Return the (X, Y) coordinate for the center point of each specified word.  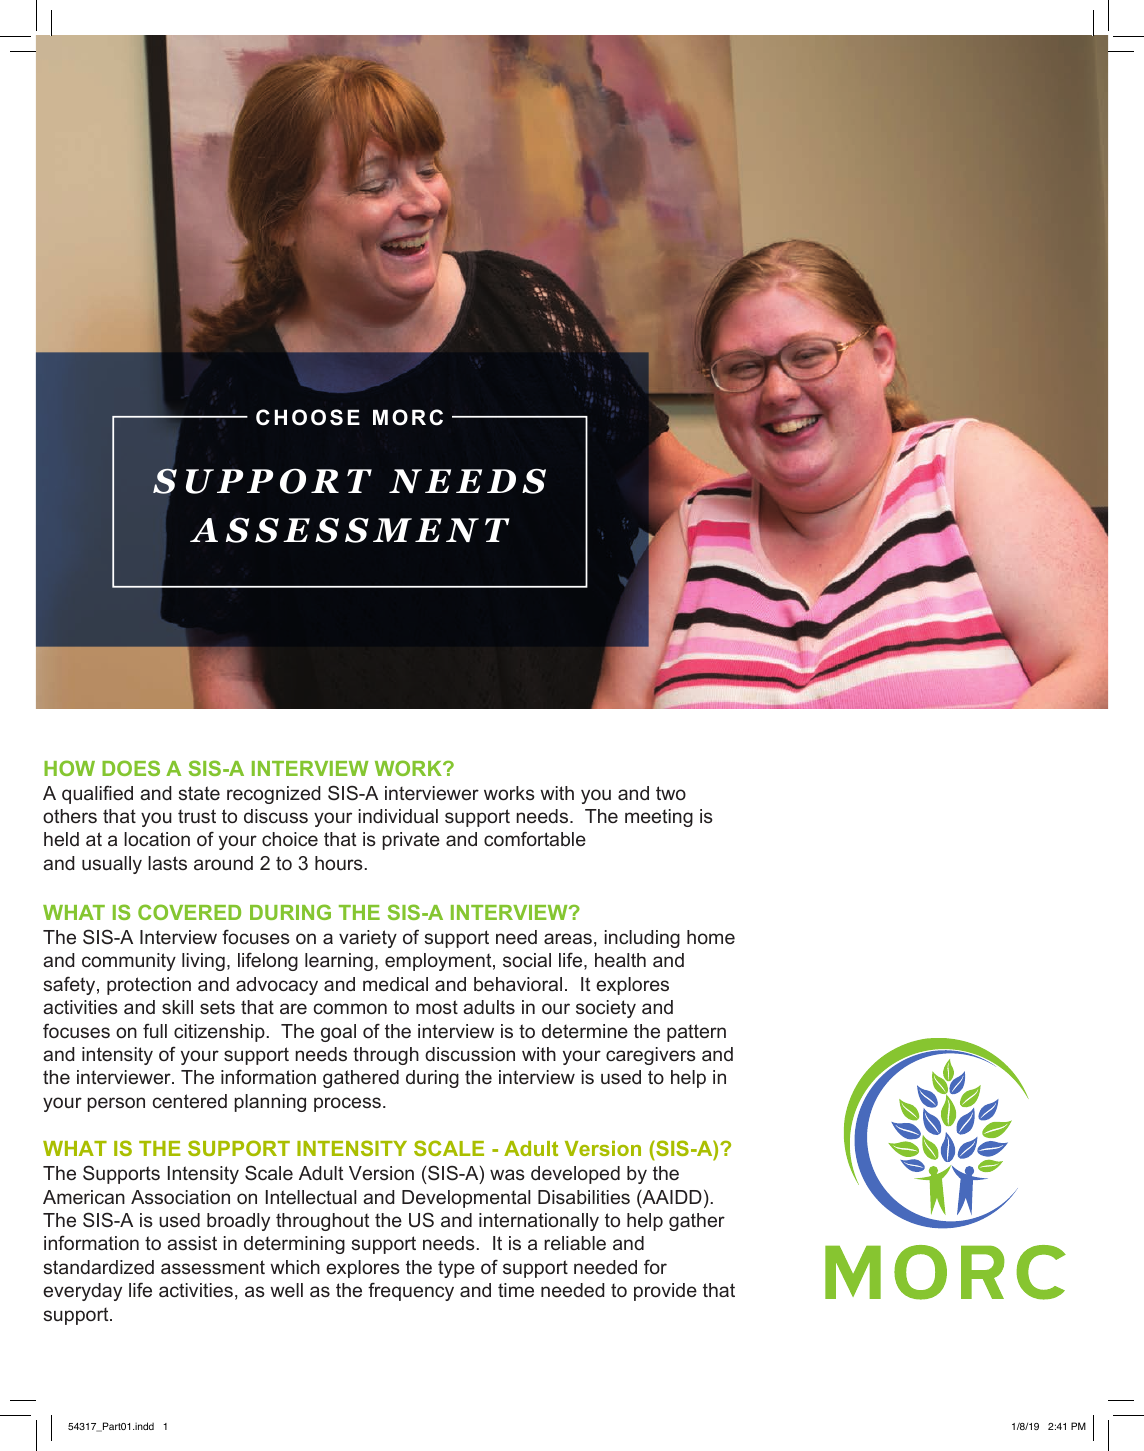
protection (149, 986)
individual (398, 816)
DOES (131, 768)
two (671, 793)
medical (395, 984)
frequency (411, 1292)
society (606, 1009)
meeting (659, 818)
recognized (274, 795)
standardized (98, 1267)
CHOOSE (308, 417)
